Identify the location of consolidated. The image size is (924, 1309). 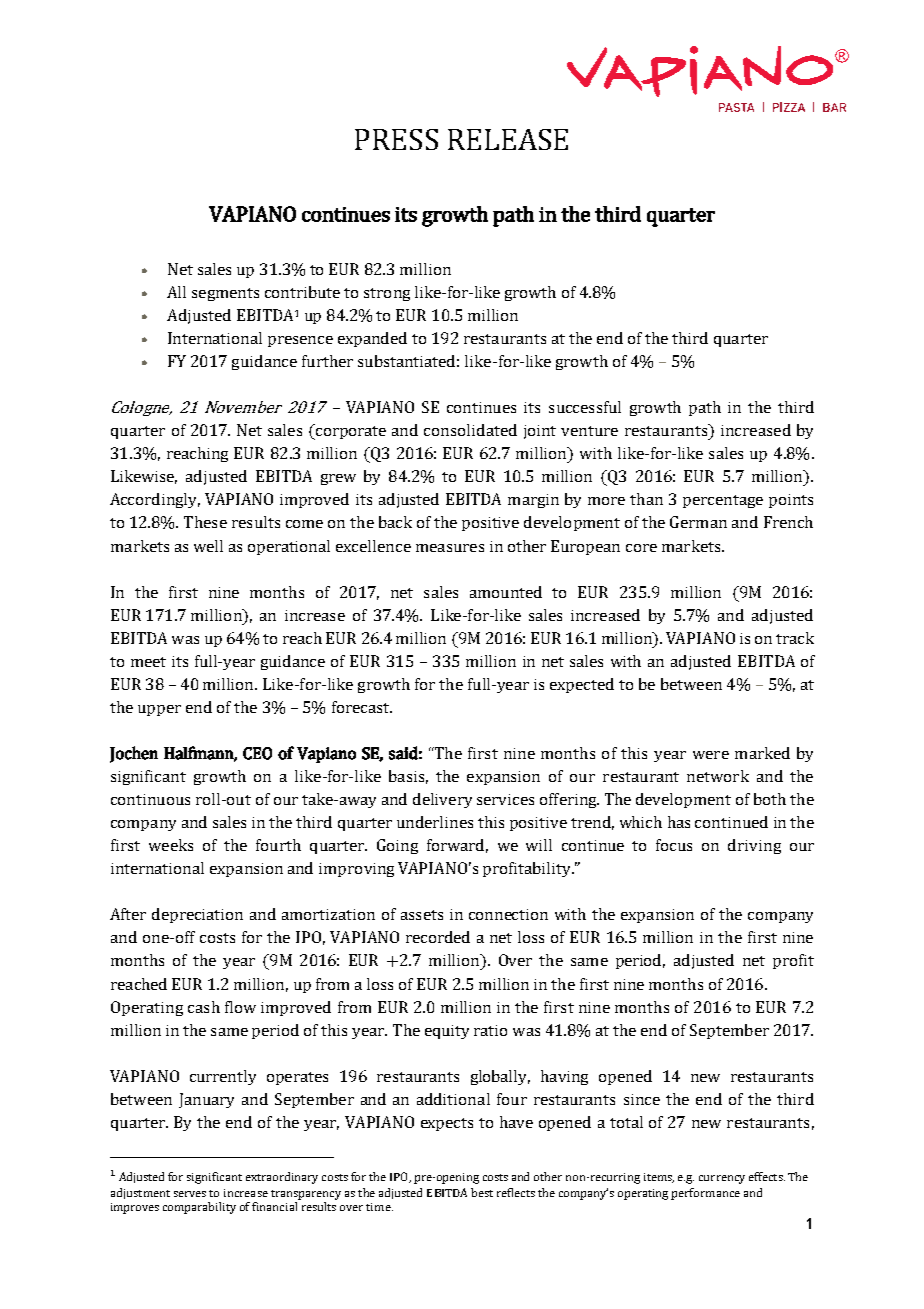
(470, 430).
